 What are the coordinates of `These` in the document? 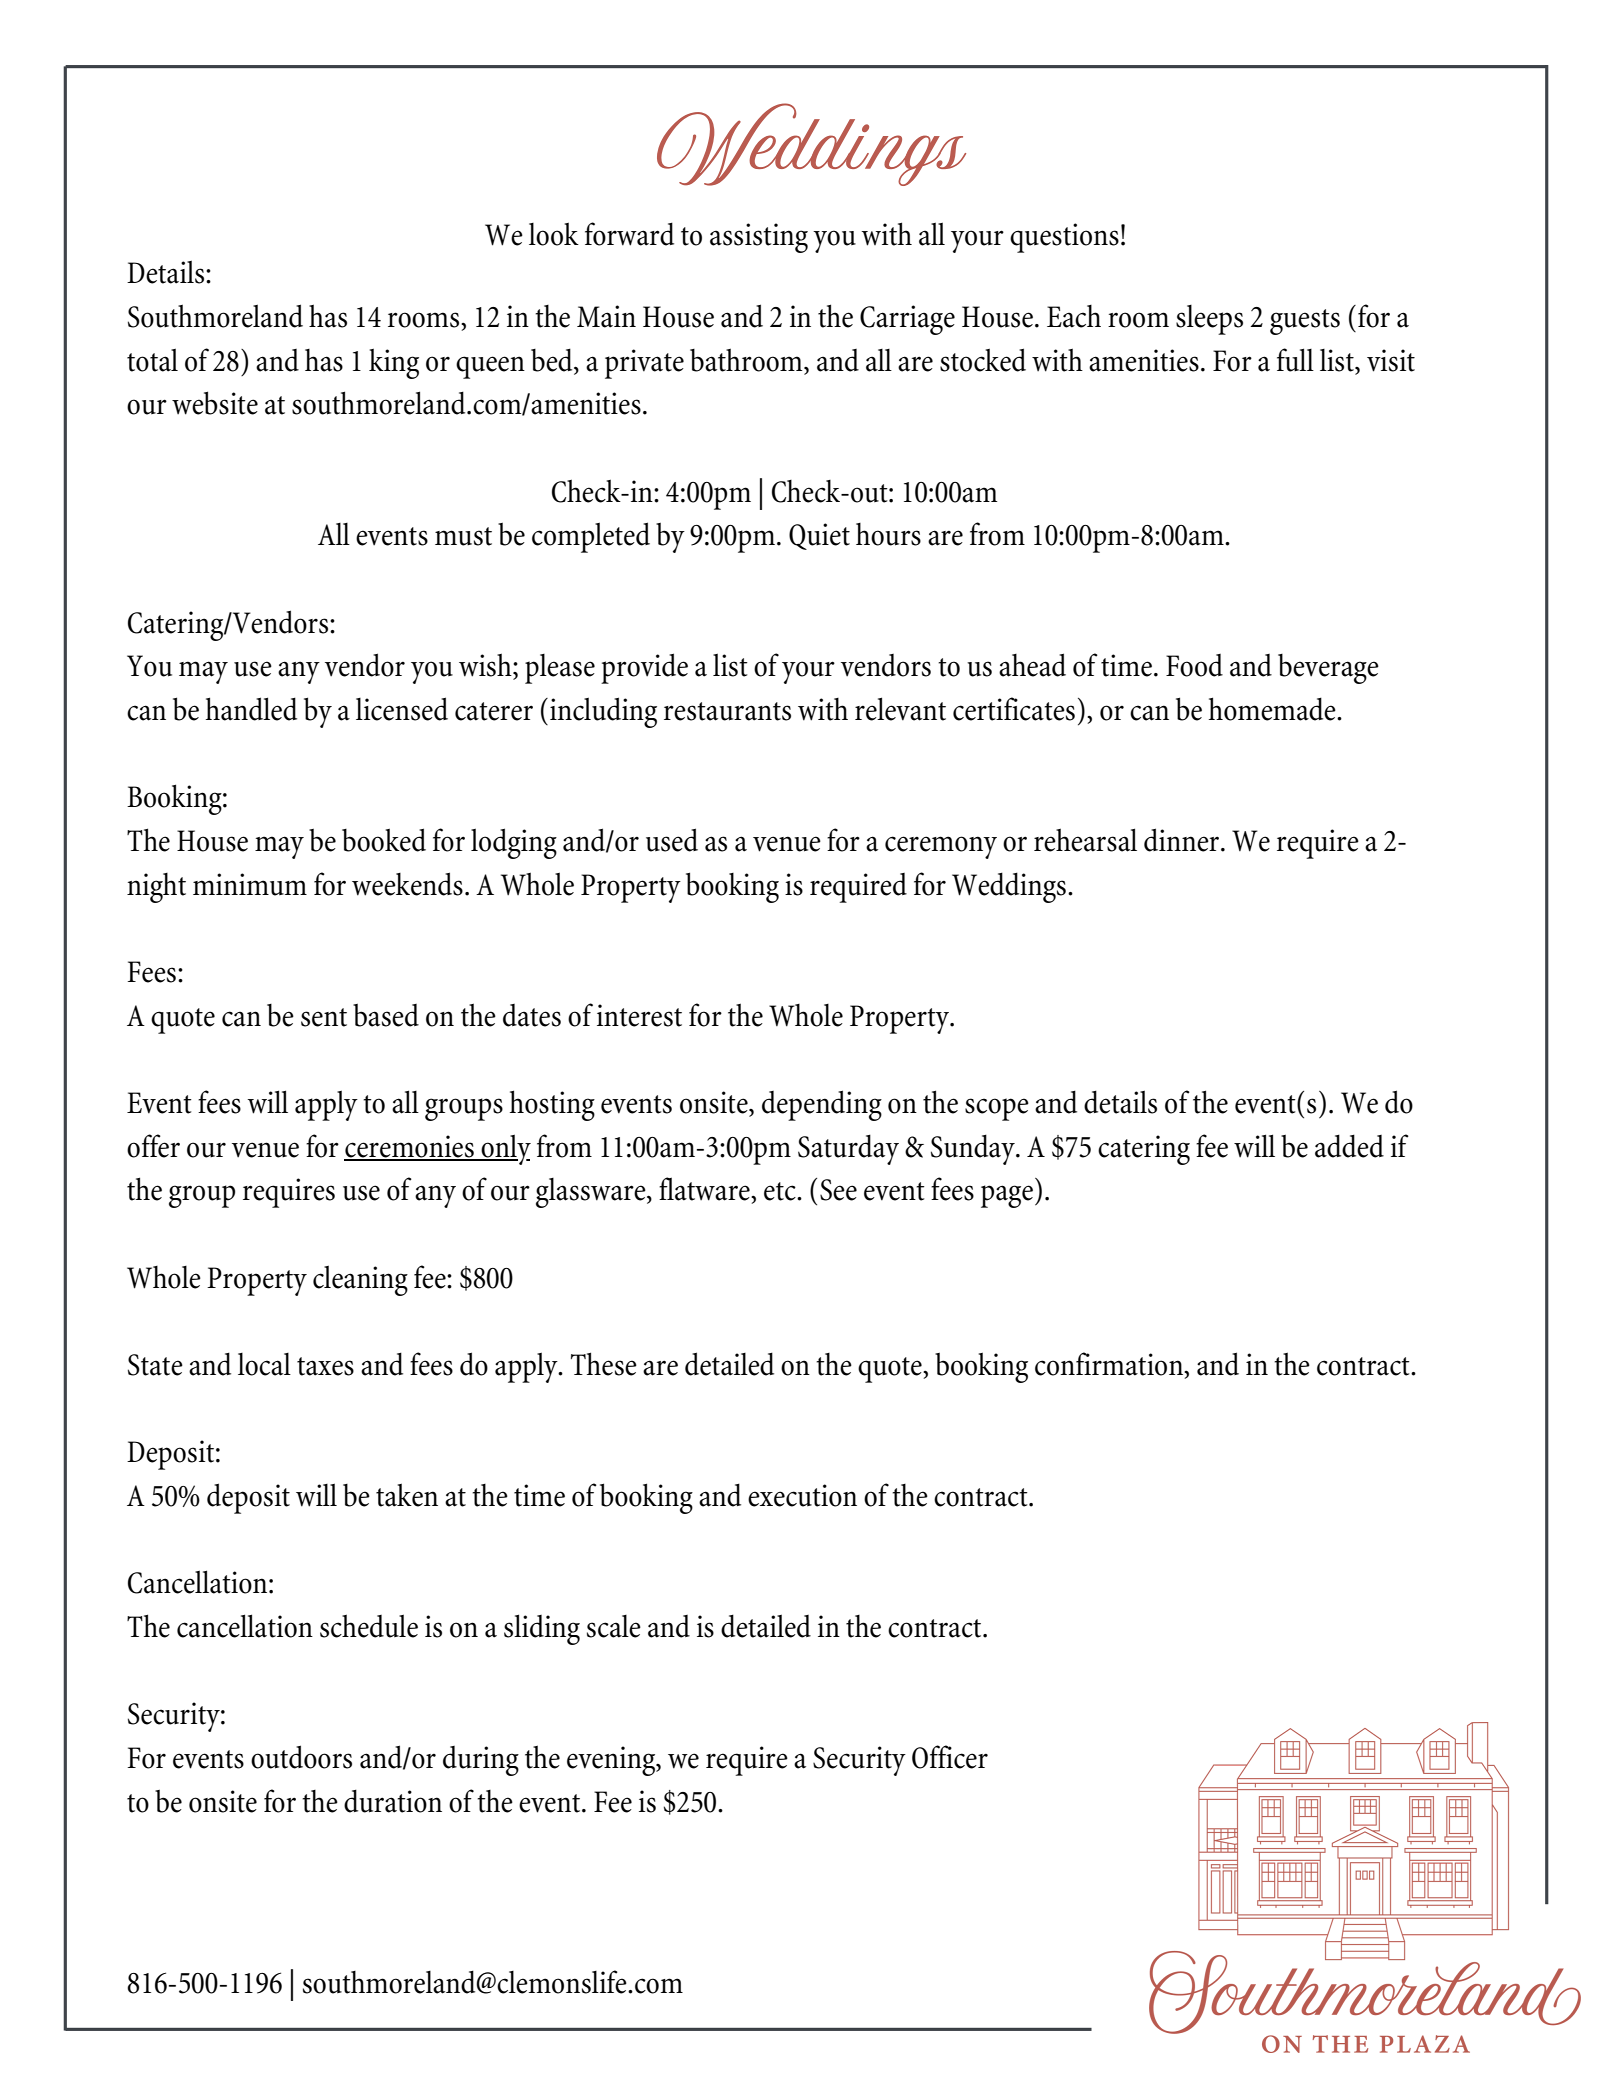 It's located at (604, 1364).
